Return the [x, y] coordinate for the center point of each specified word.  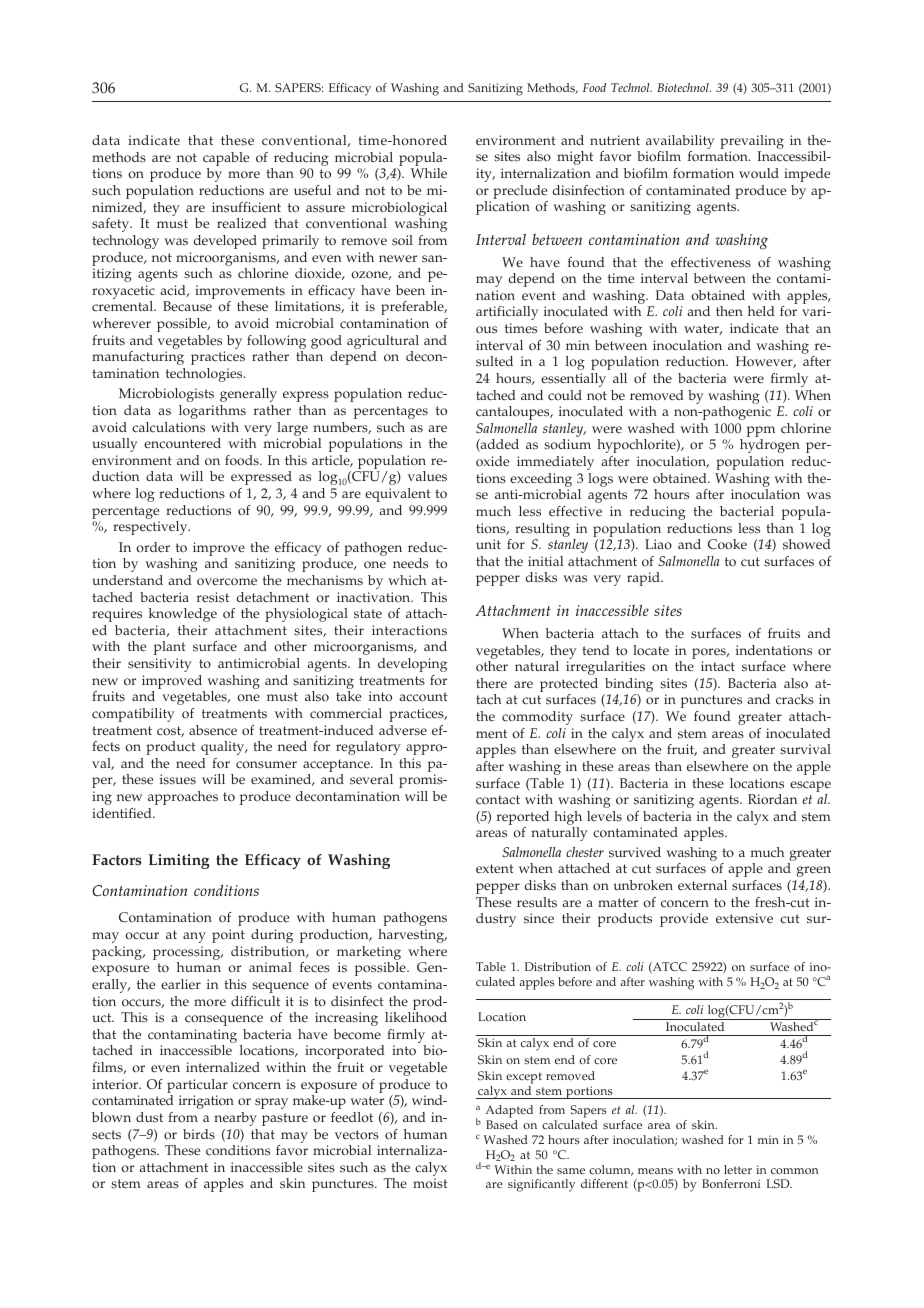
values [427, 476]
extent [495, 869]
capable [226, 160]
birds [199, 1134]
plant [170, 648]
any [194, 937]
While [429, 173]
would [759, 173]
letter [738, 1169]
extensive [744, 918]
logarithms [212, 412]
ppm [761, 433]
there [491, 683]
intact [718, 666]
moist [430, 1183]
